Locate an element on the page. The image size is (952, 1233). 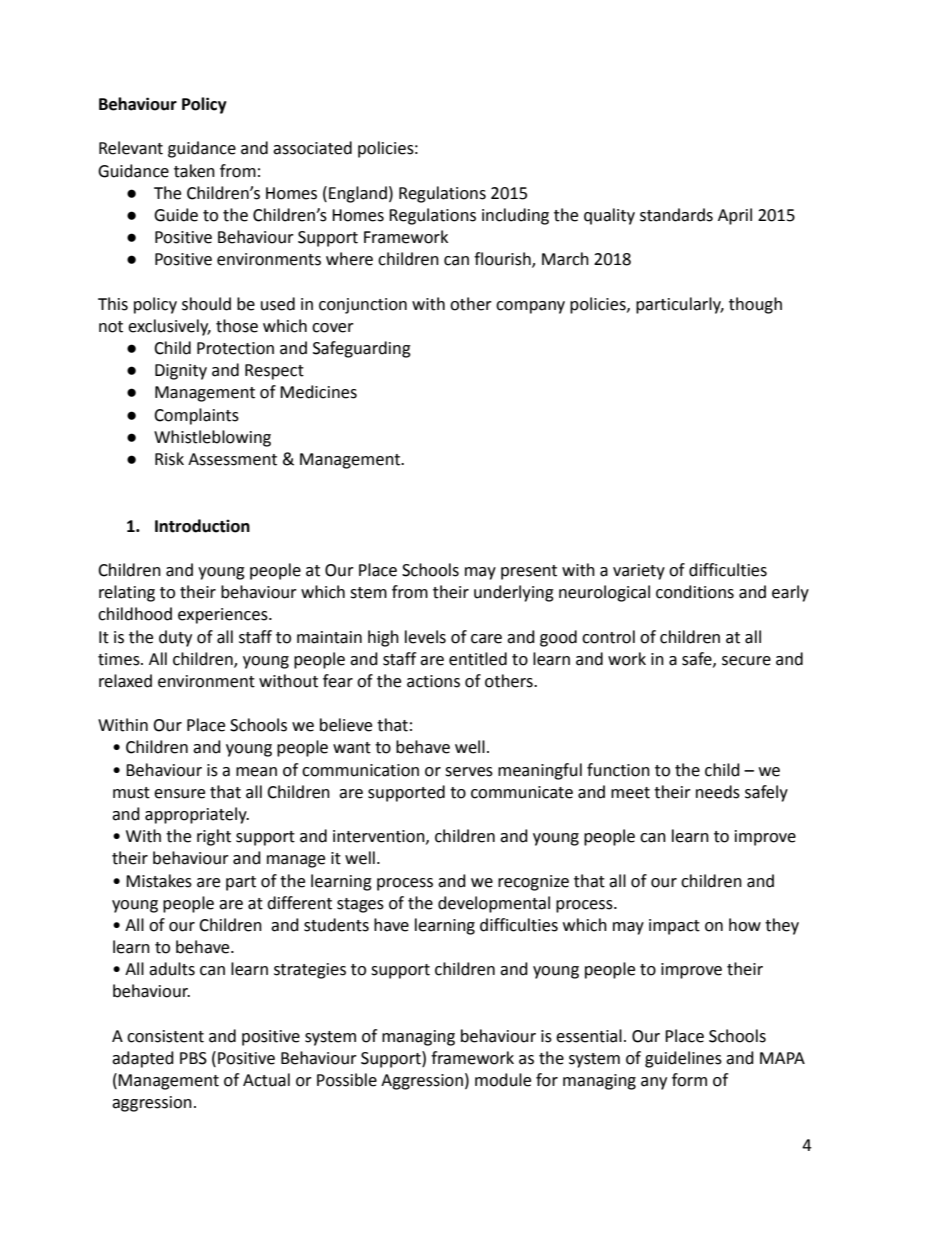
April is located at coordinates (735, 216).
